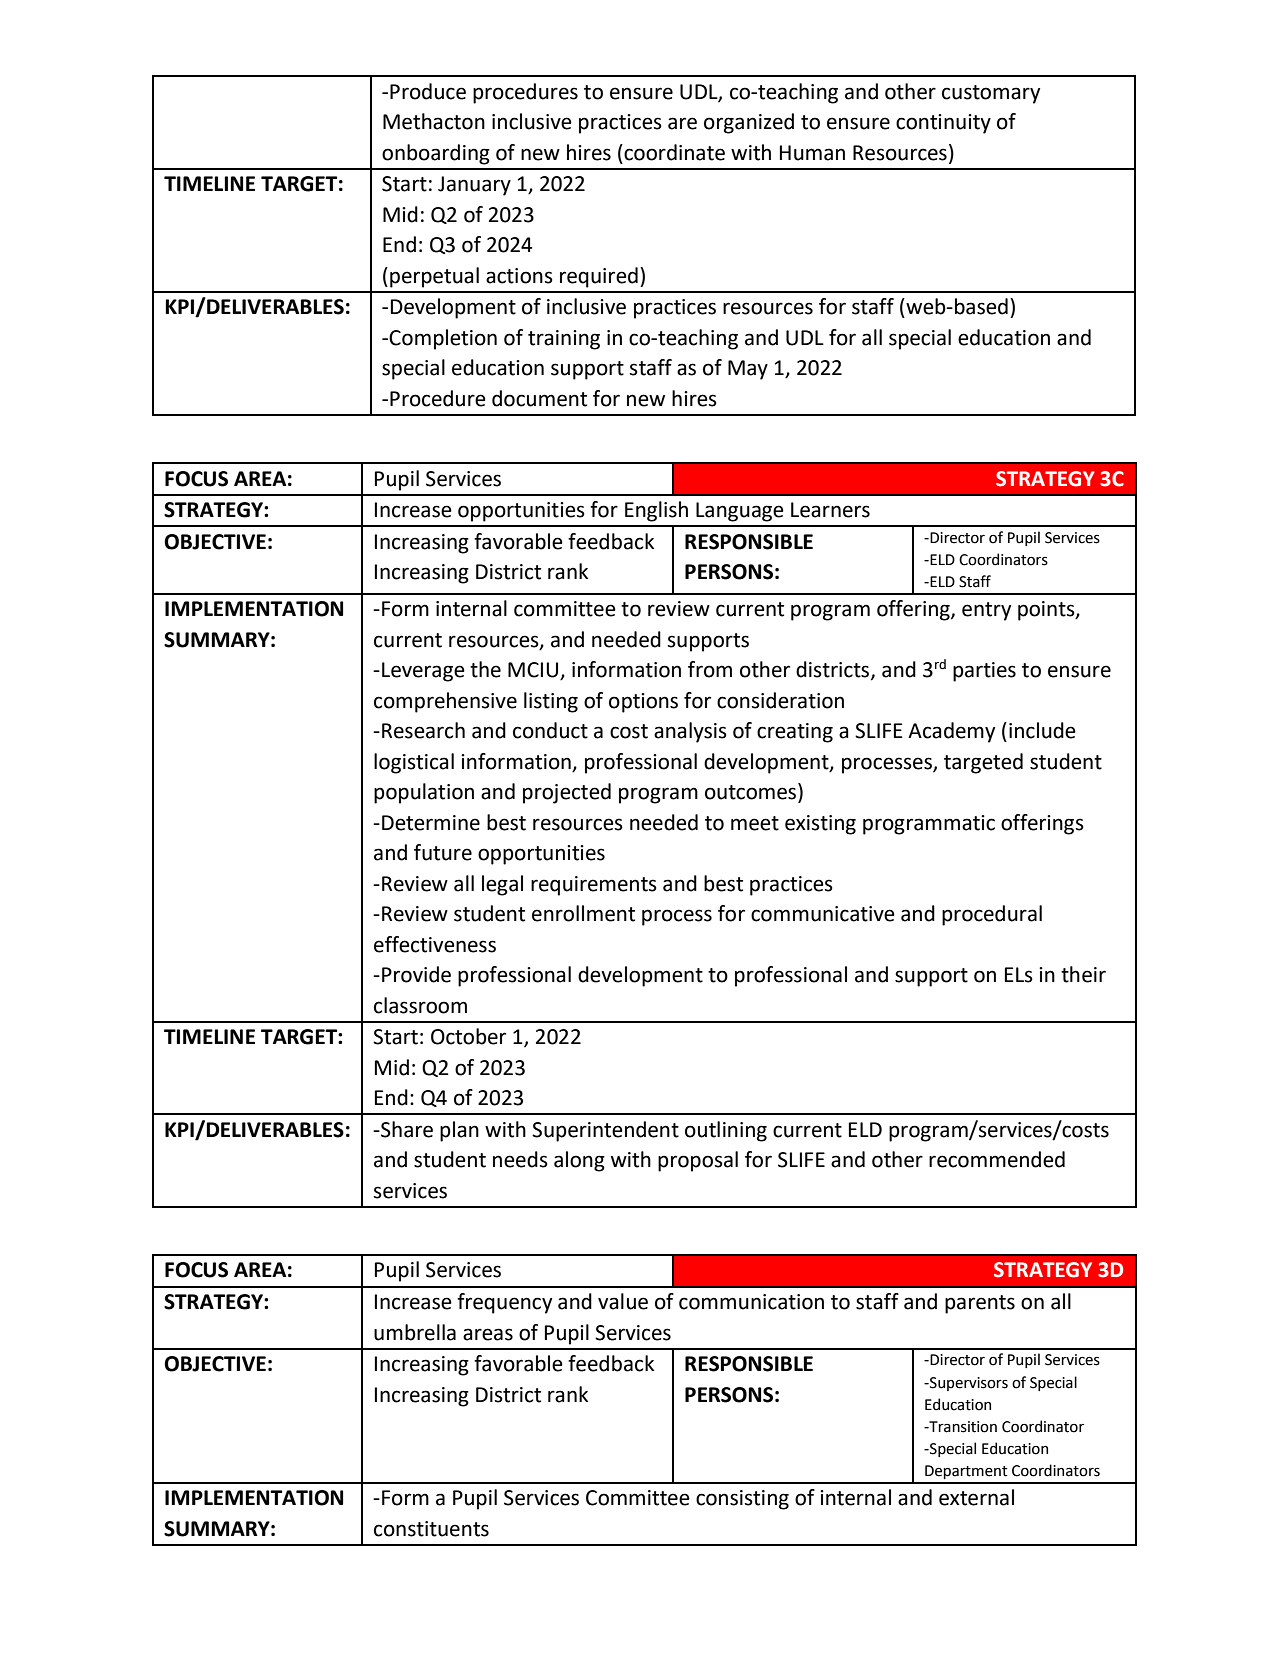 The image size is (1288, 1666). Describe the element at coordinates (1042, 730) in the screenshot. I see `include` at that location.
